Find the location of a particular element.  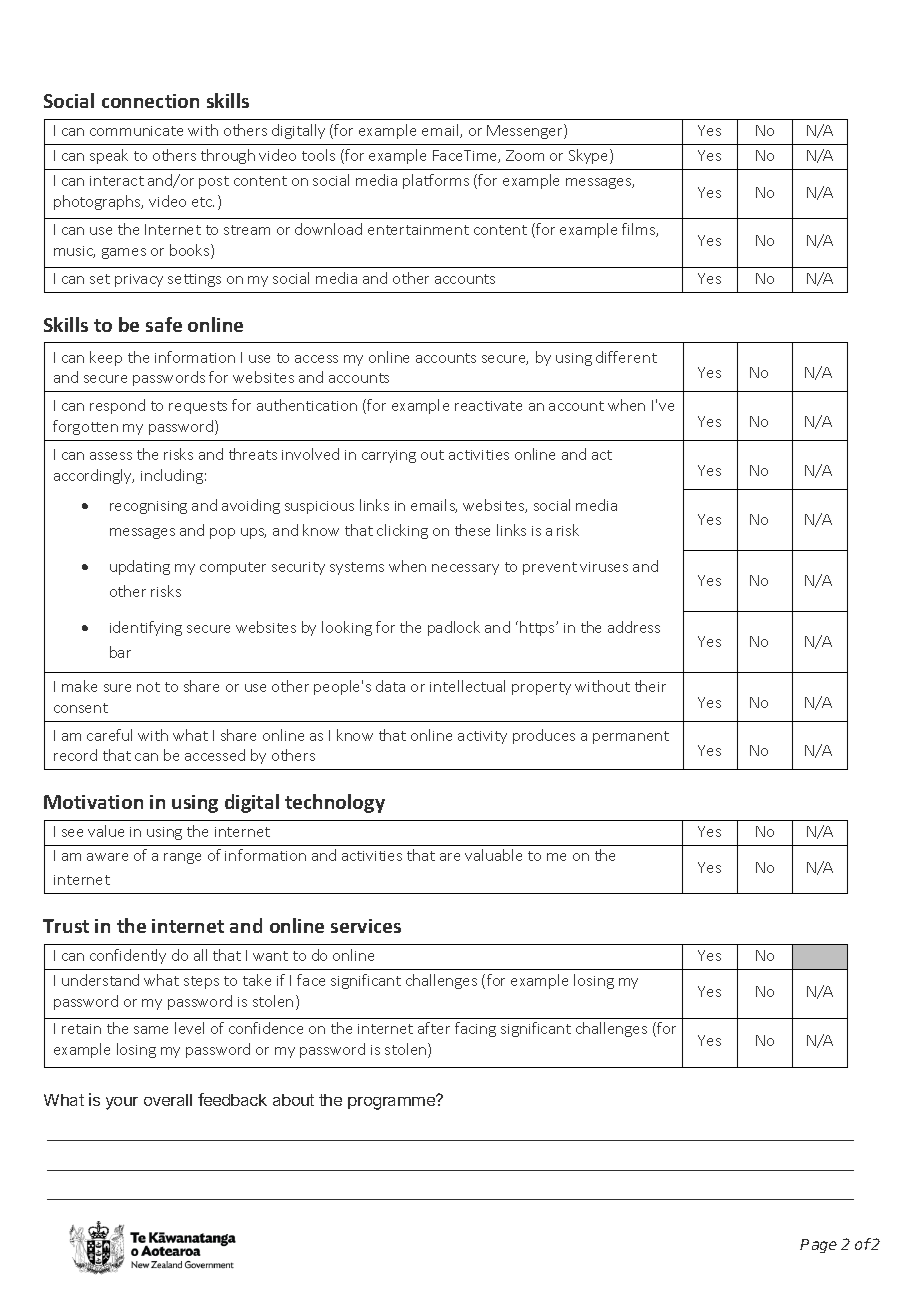

not is located at coordinates (148, 687).
